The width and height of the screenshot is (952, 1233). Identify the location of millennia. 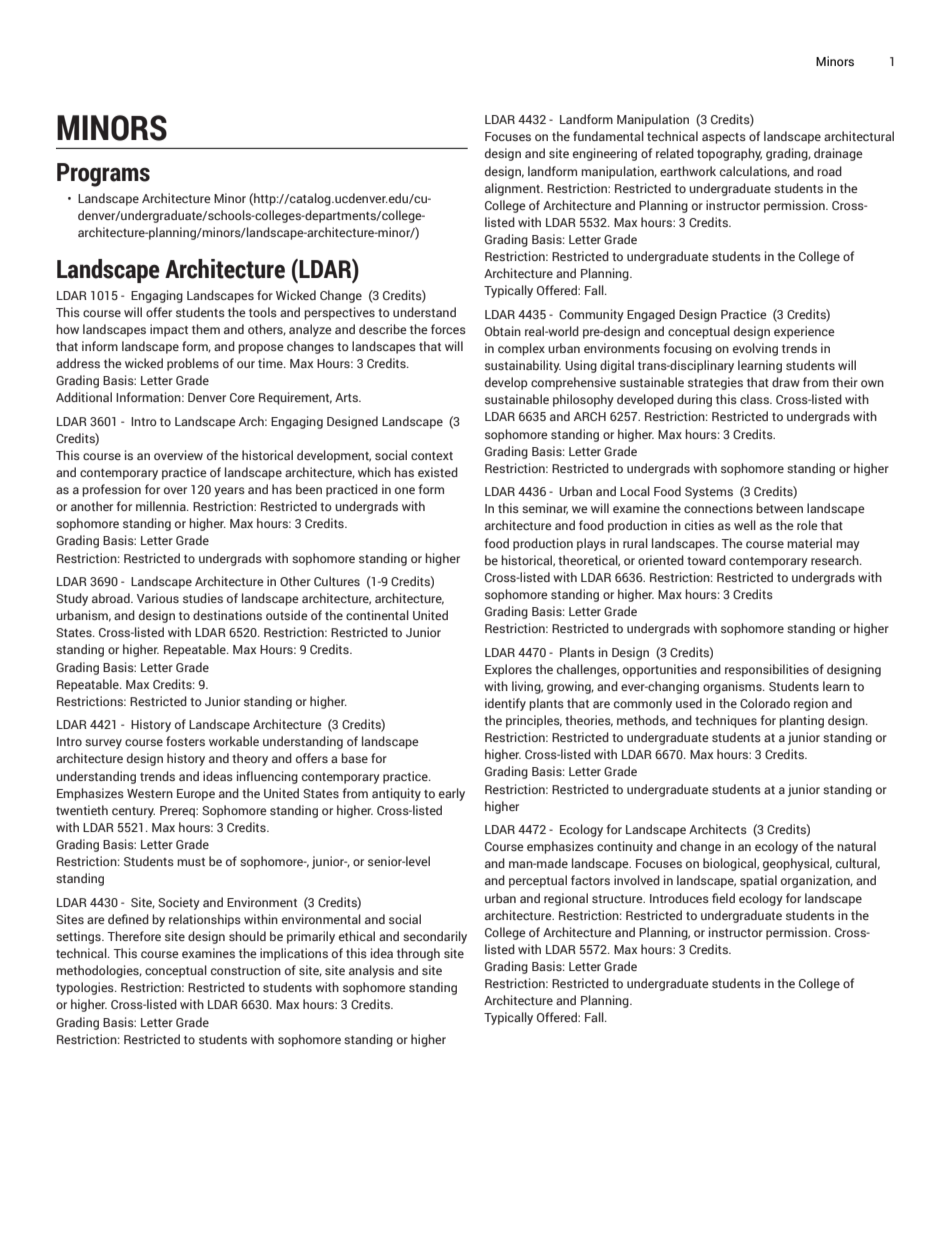
(162, 506).
